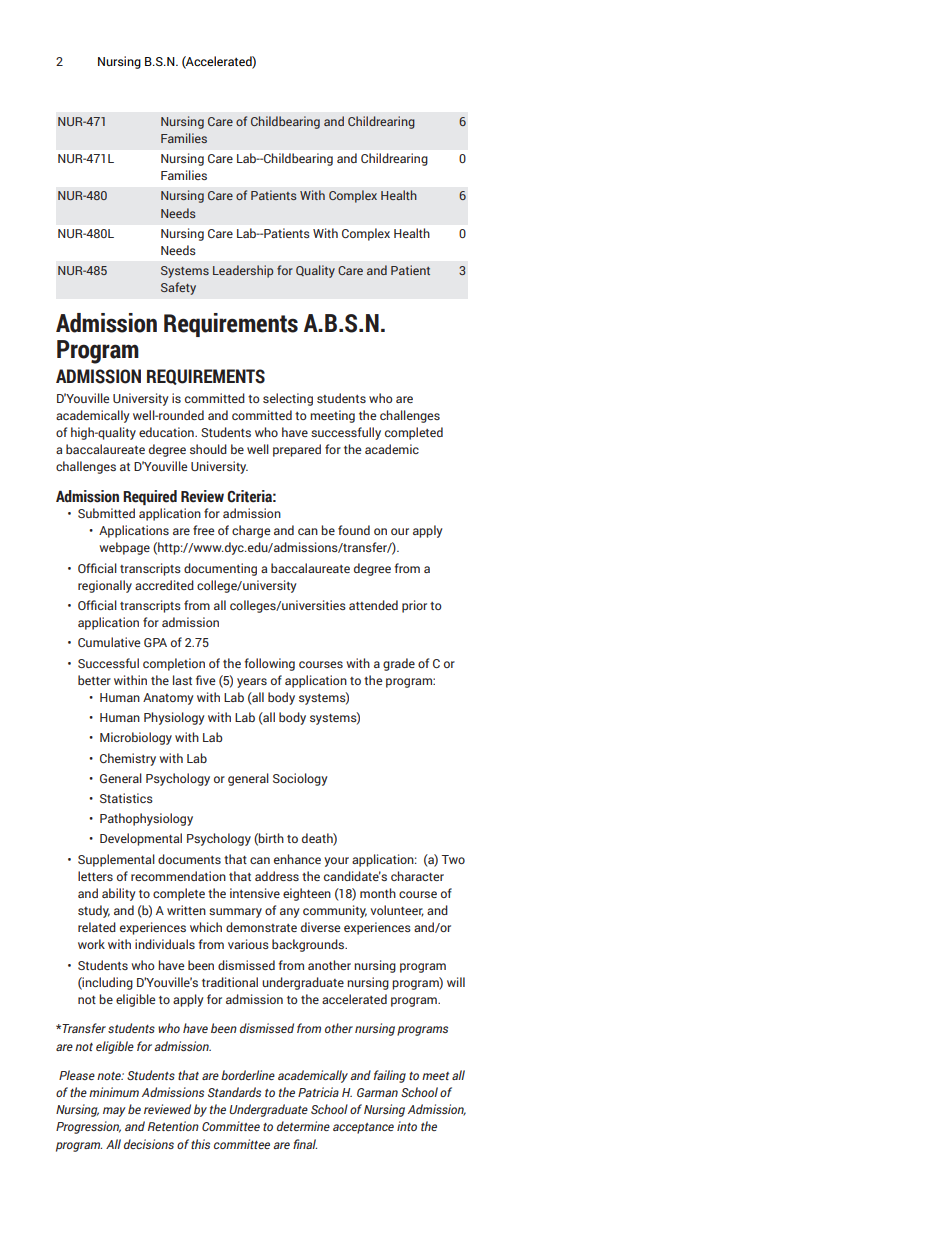 Image resolution: width=952 pixels, height=1233 pixels. What do you see at coordinates (252, 683) in the screenshot?
I see `years` at bounding box center [252, 683].
